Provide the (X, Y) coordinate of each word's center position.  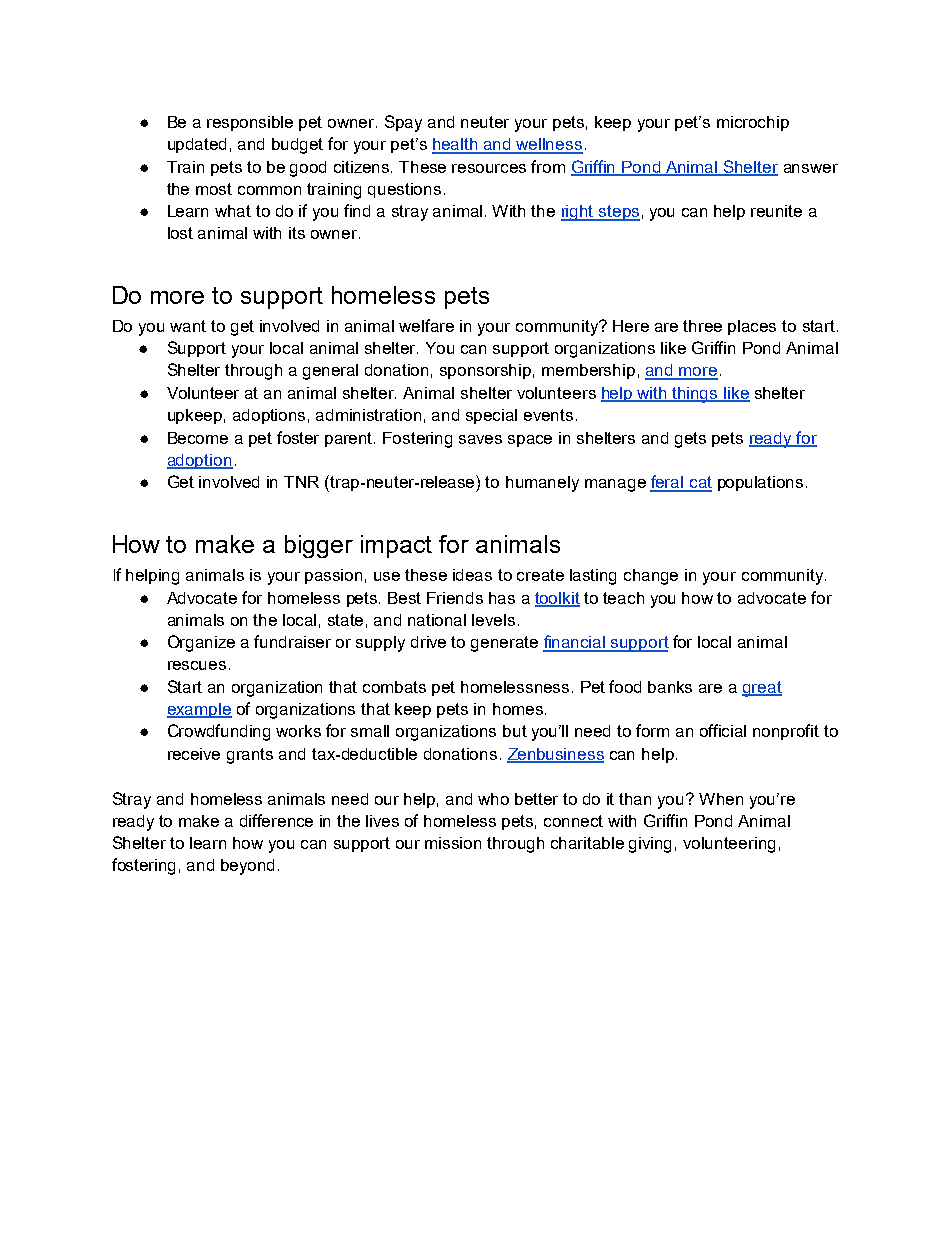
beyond (247, 867)
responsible (250, 123)
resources (489, 168)
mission (453, 843)
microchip (753, 123)
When (721, 799)
